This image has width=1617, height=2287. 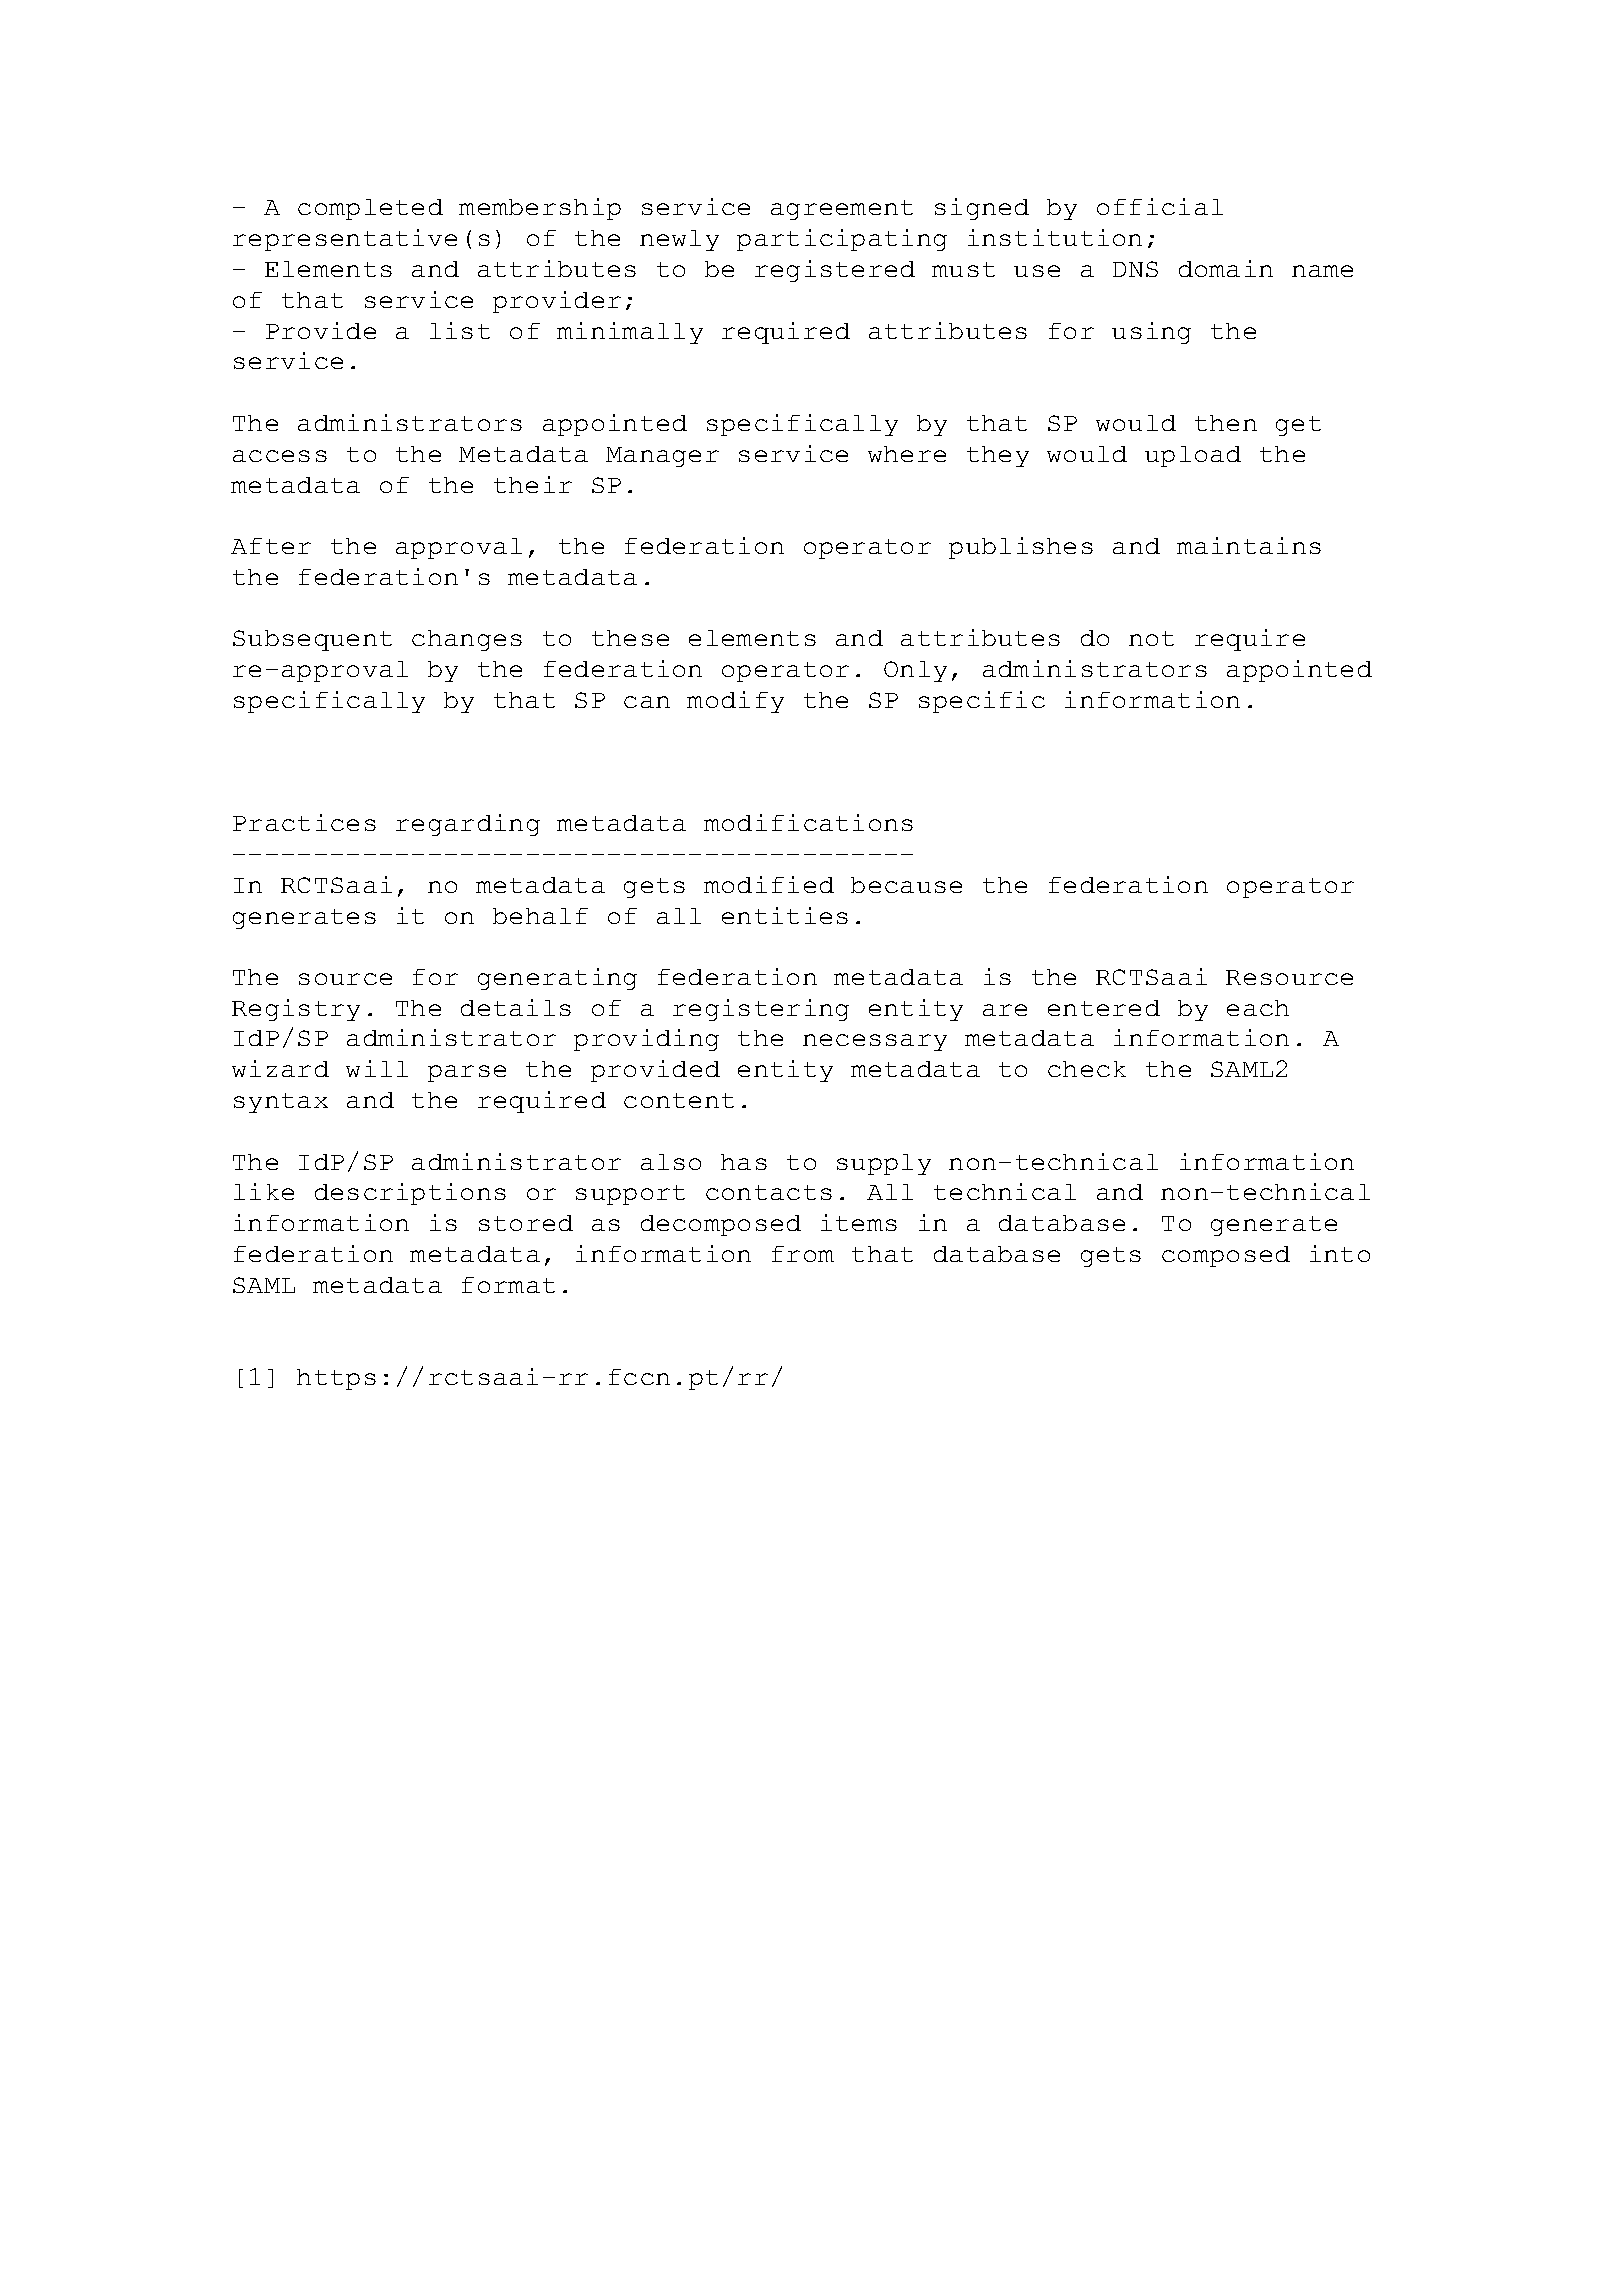 What do you see at coordinates (842, 240) in the image?
I see `participating` at bounding box center [842, 240].
